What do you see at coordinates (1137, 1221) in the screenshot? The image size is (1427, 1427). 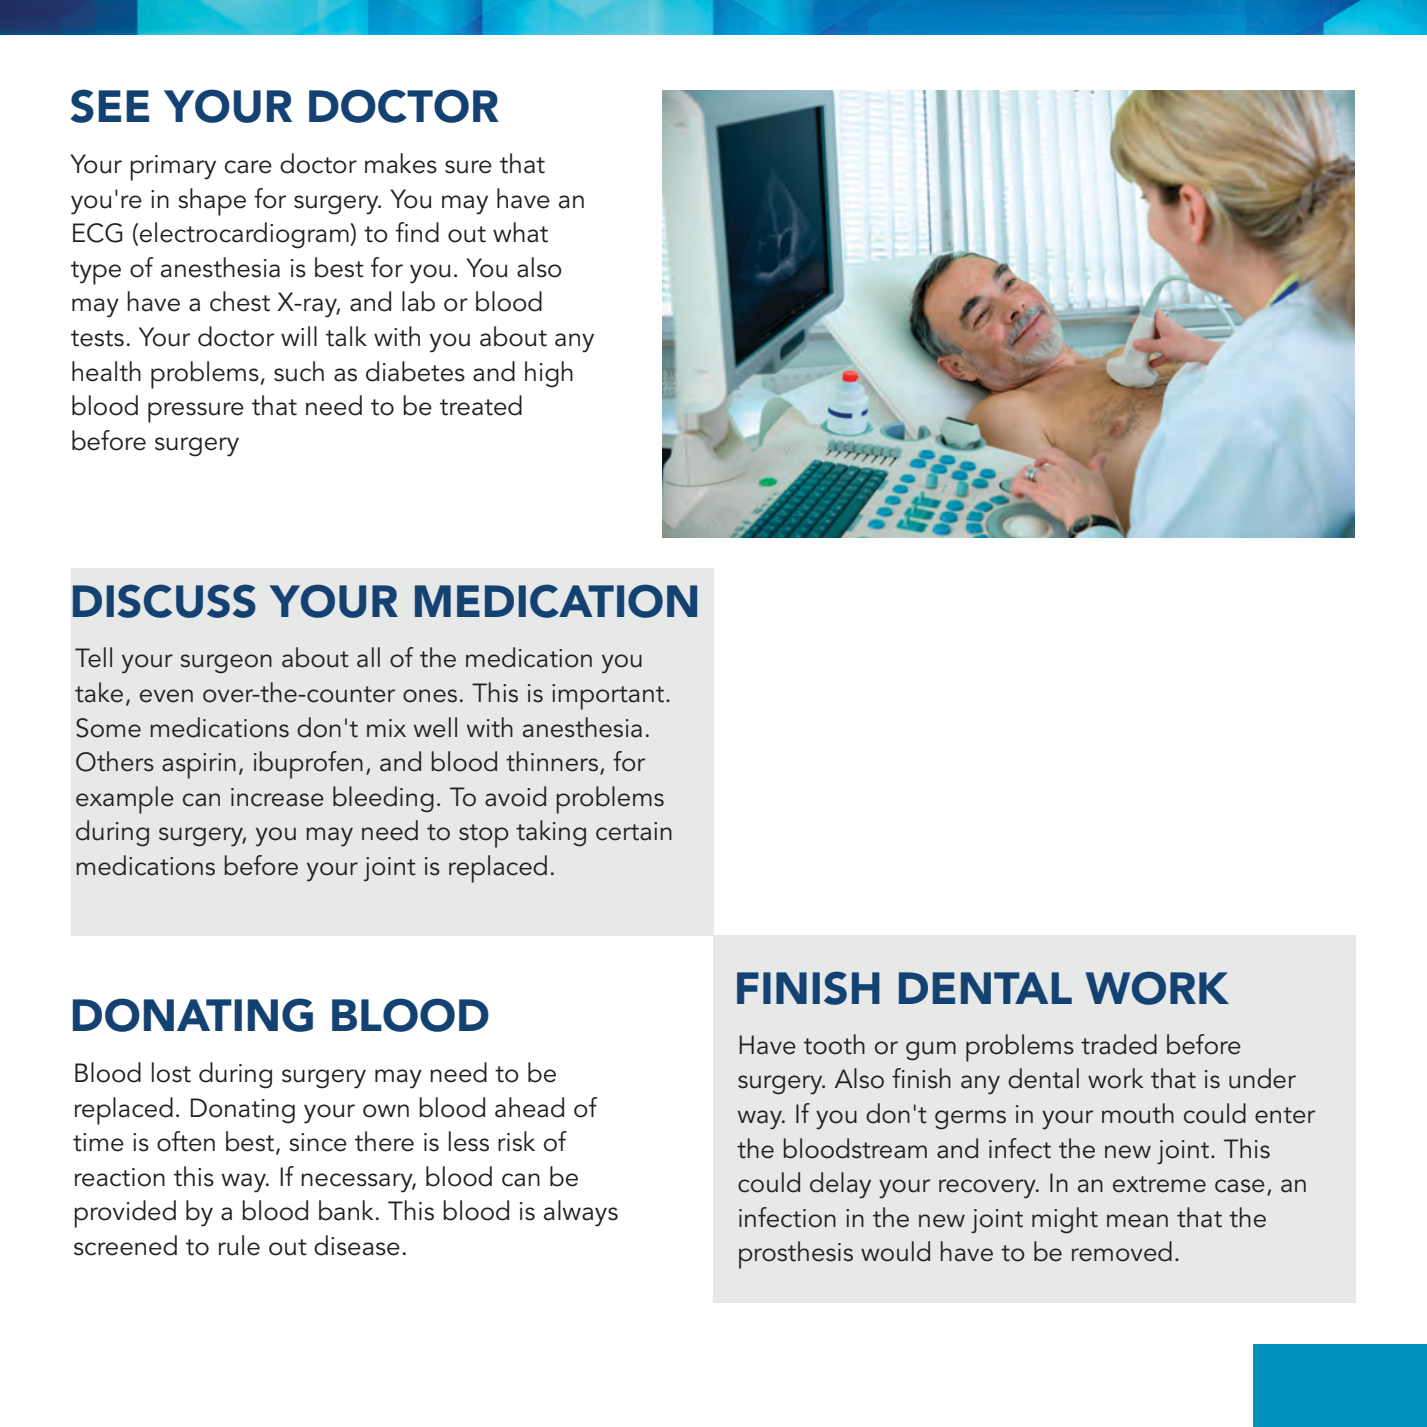 I see `mean` at bounding box center [1137, 1221].
